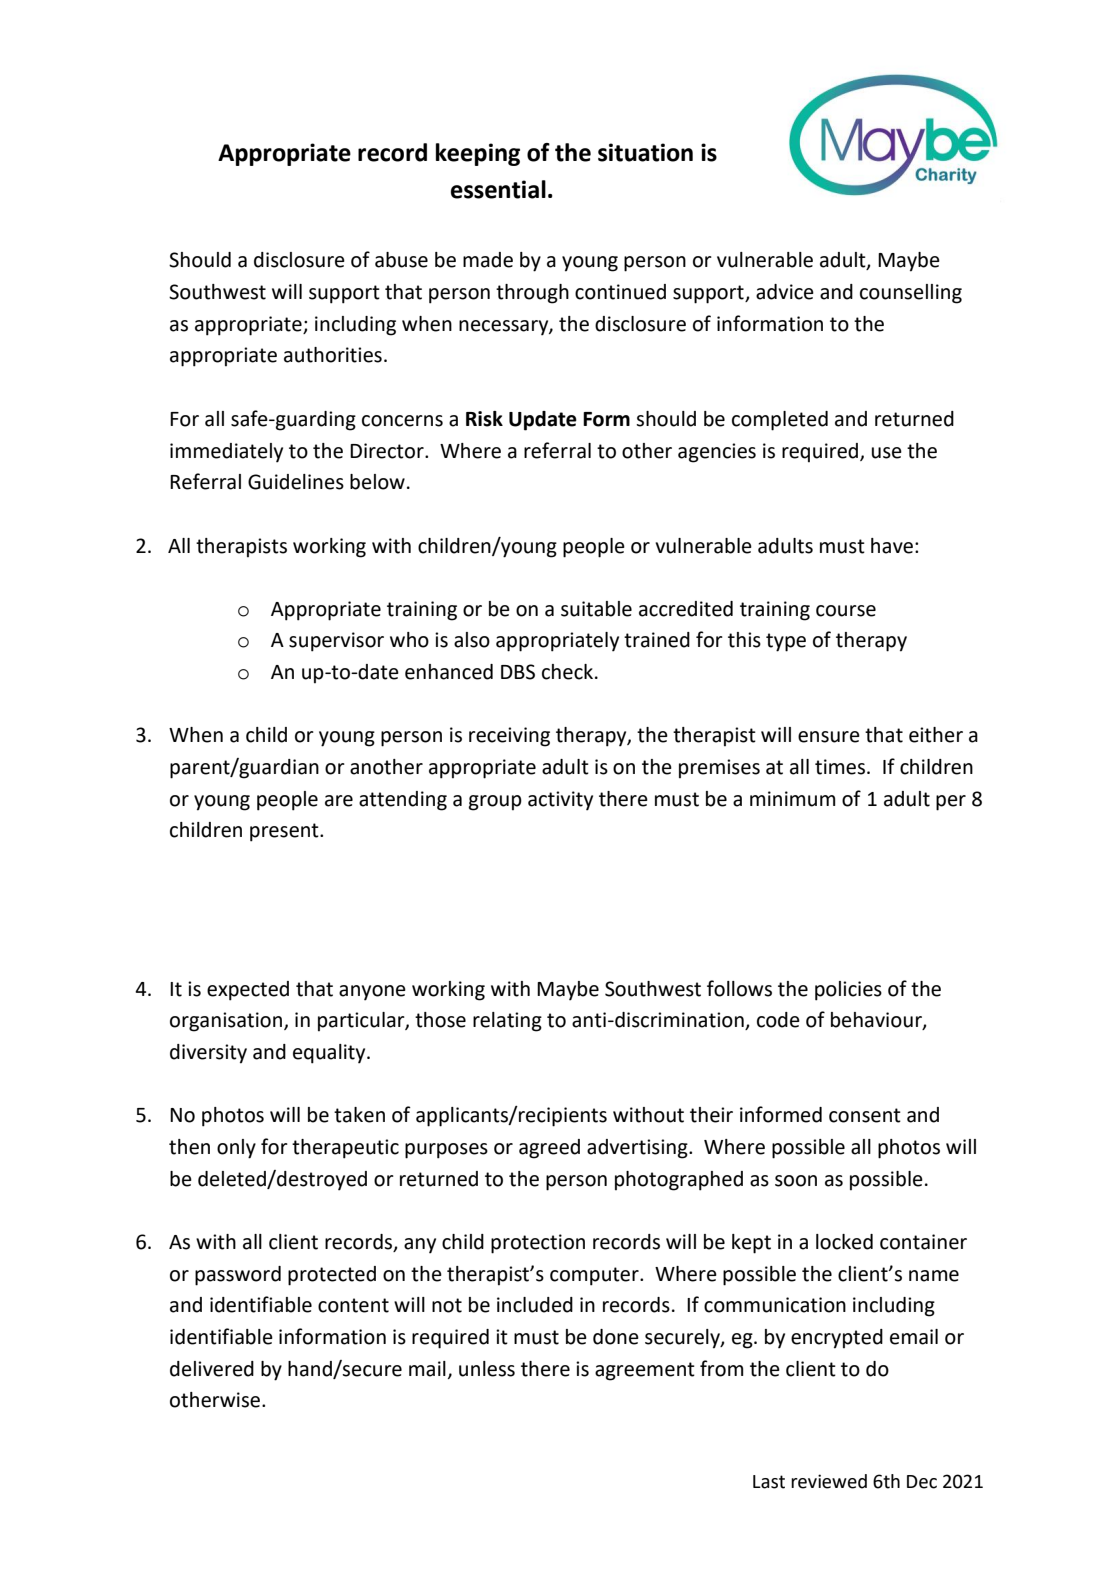  Describe the element at coordinates (829, 1481) in the image. I see `reviewed` at that location.
